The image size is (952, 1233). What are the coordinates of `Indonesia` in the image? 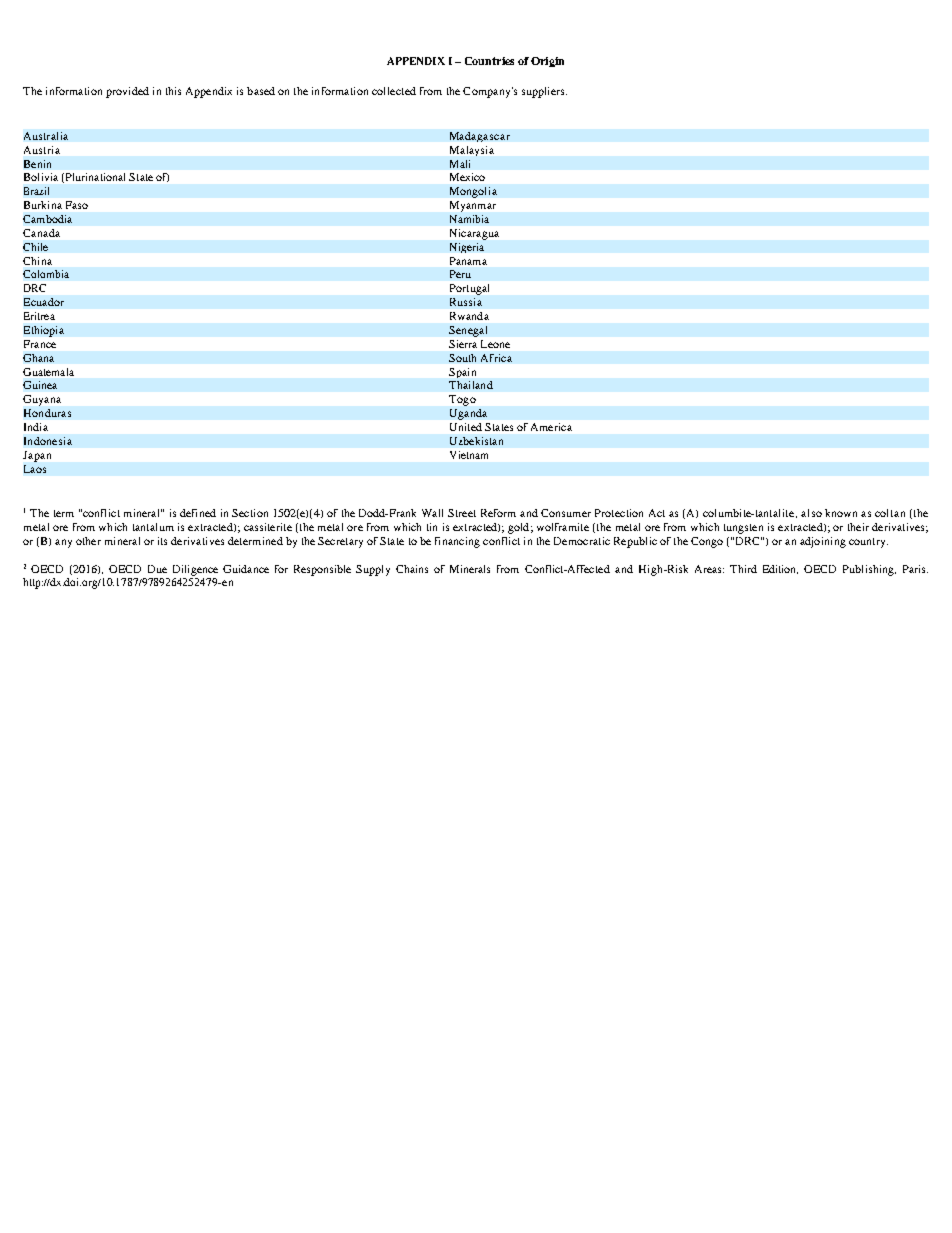 It's located at (48, 441).
